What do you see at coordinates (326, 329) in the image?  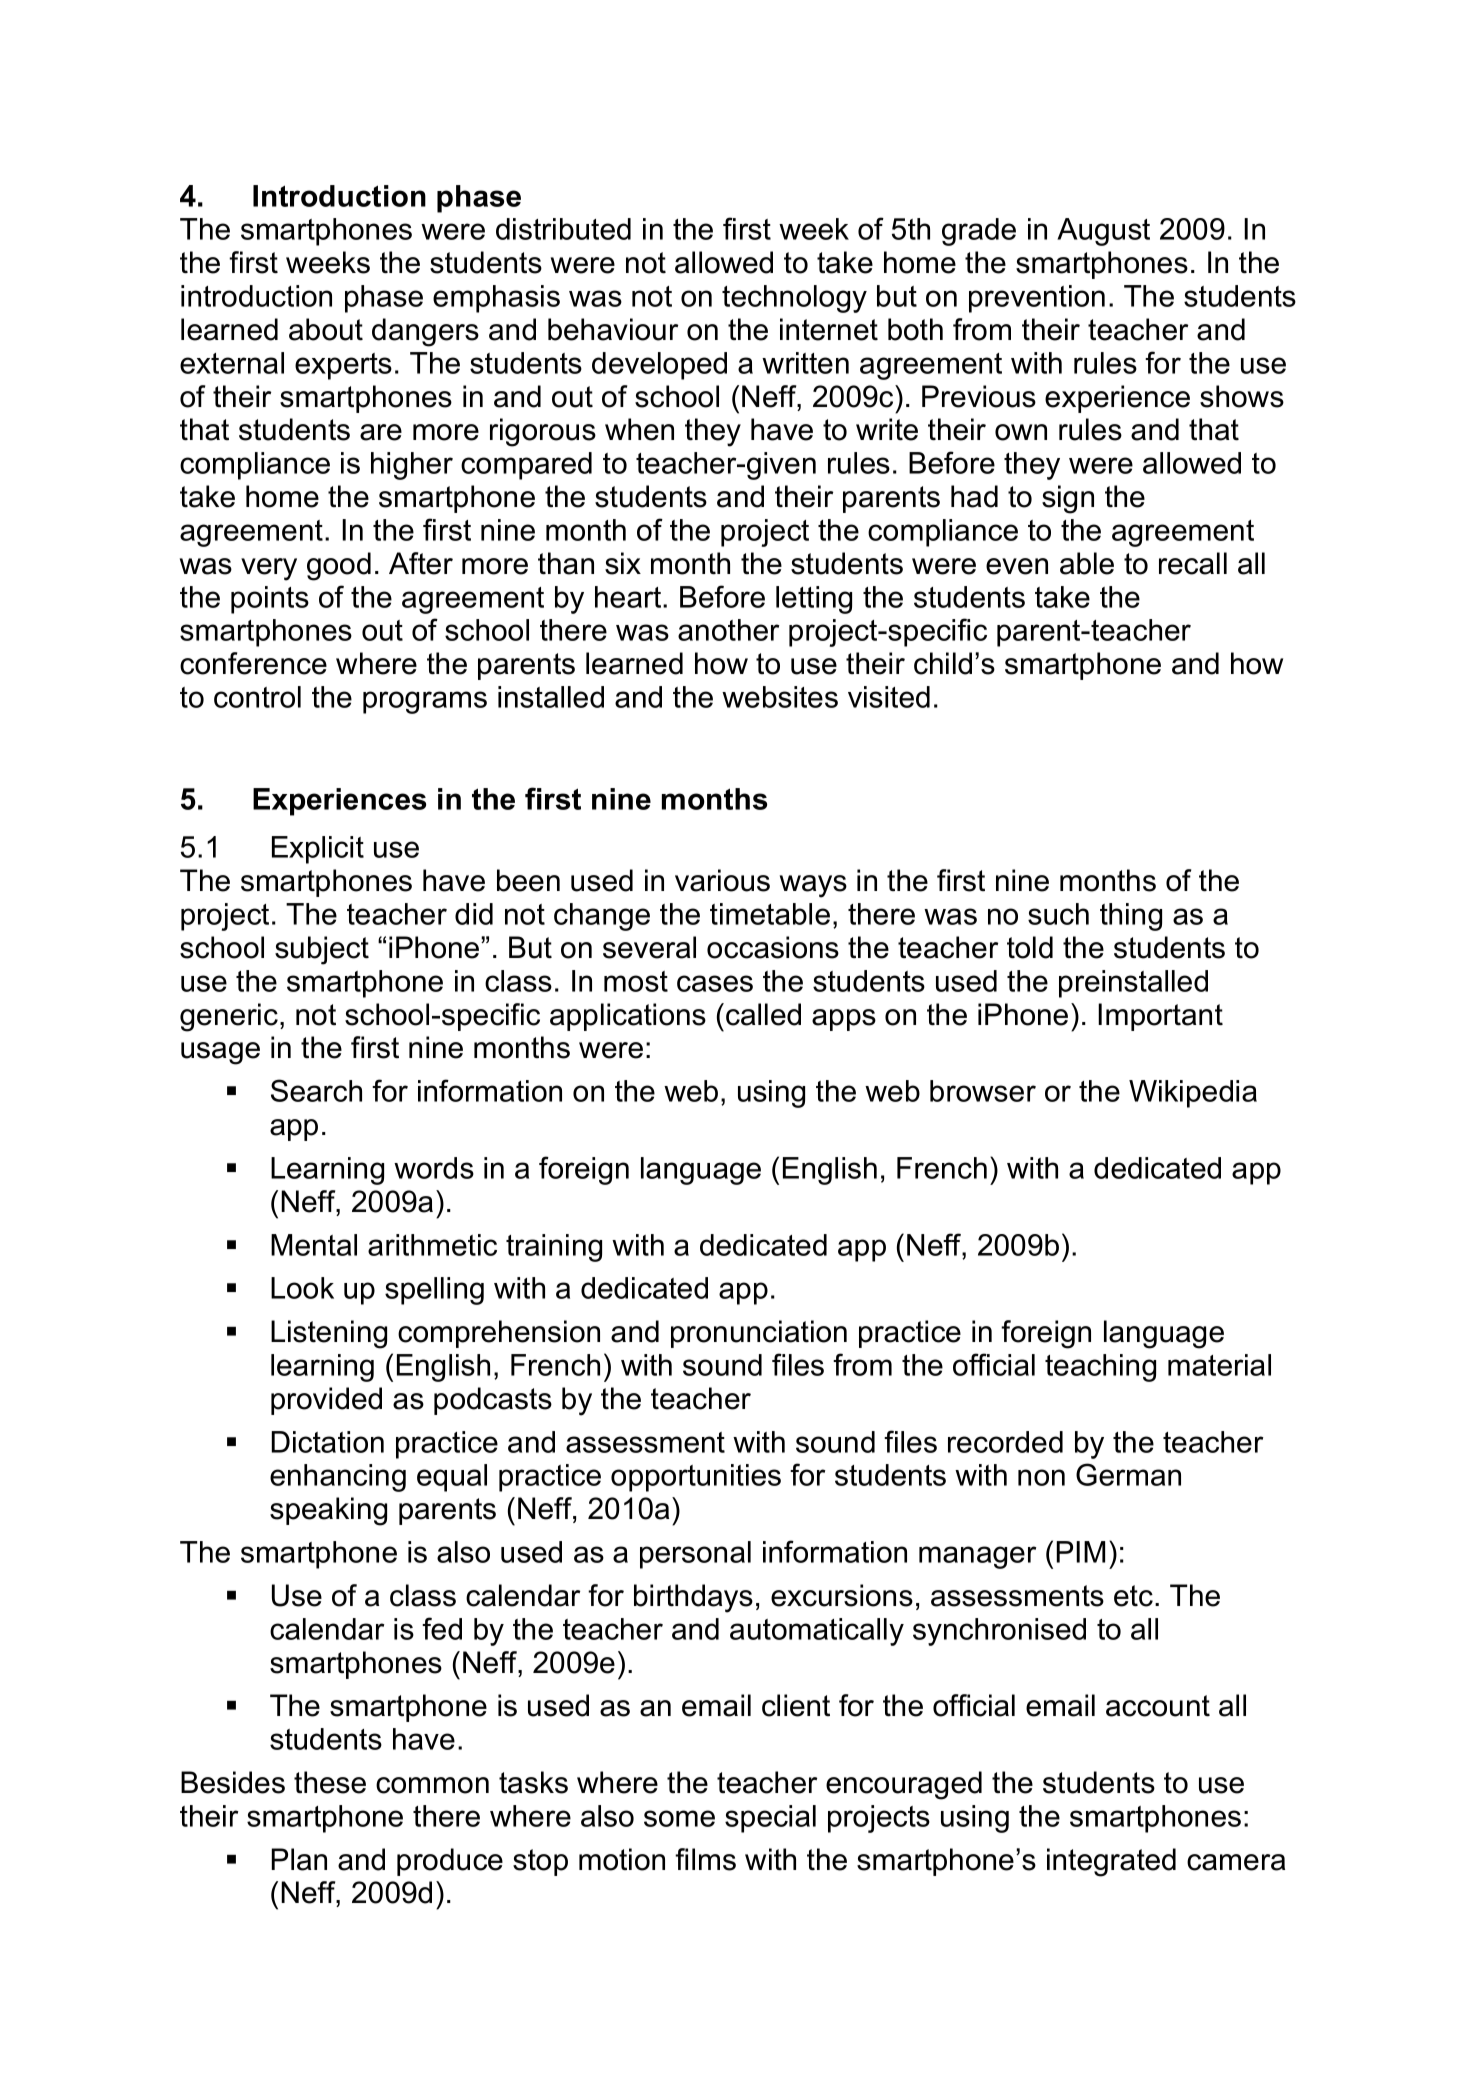 I see `about` at bounding box center [326, 329].
